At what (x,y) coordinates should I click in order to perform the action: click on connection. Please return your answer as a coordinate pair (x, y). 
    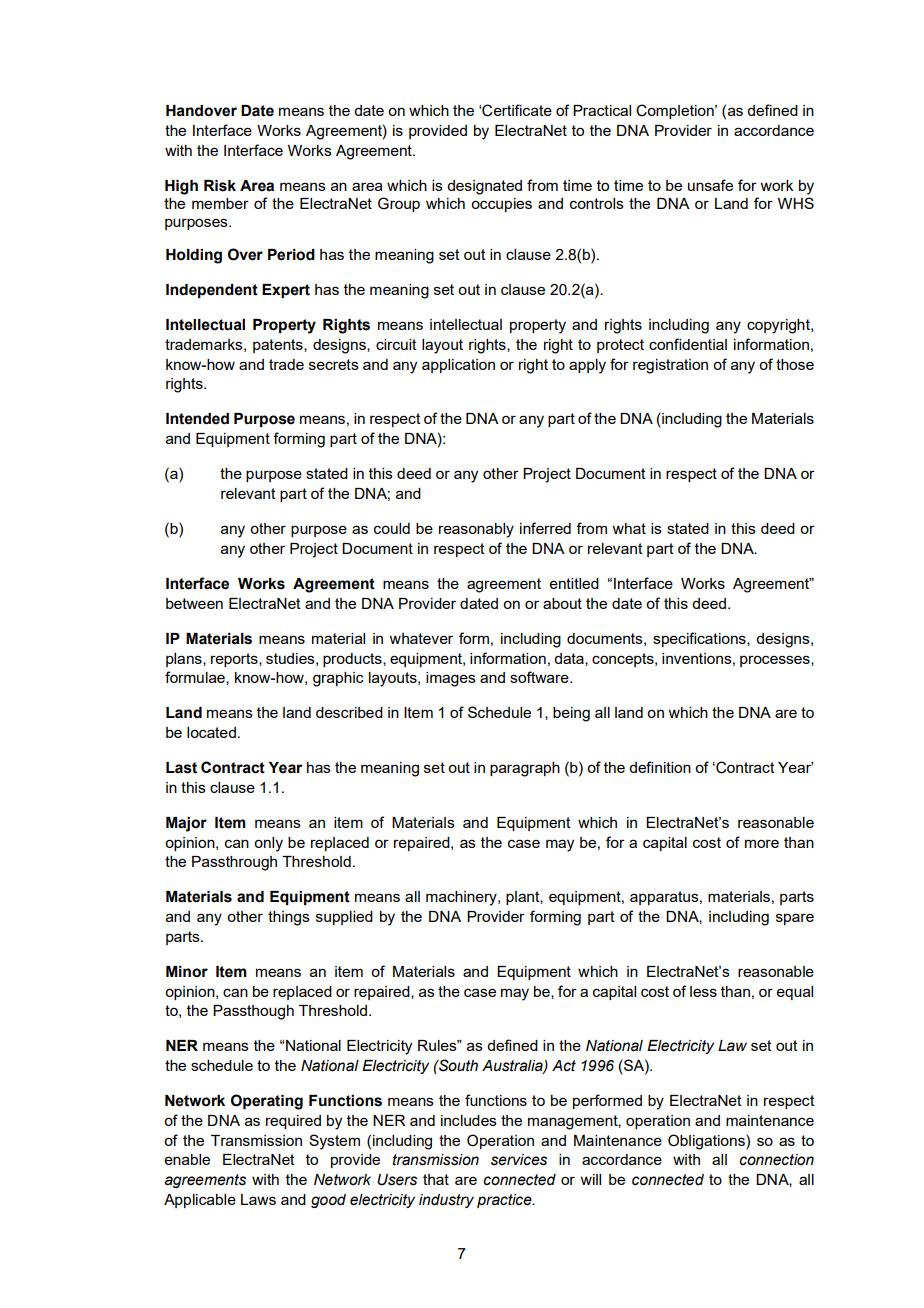
    Looking at the image, I should click on (776, 1160).
